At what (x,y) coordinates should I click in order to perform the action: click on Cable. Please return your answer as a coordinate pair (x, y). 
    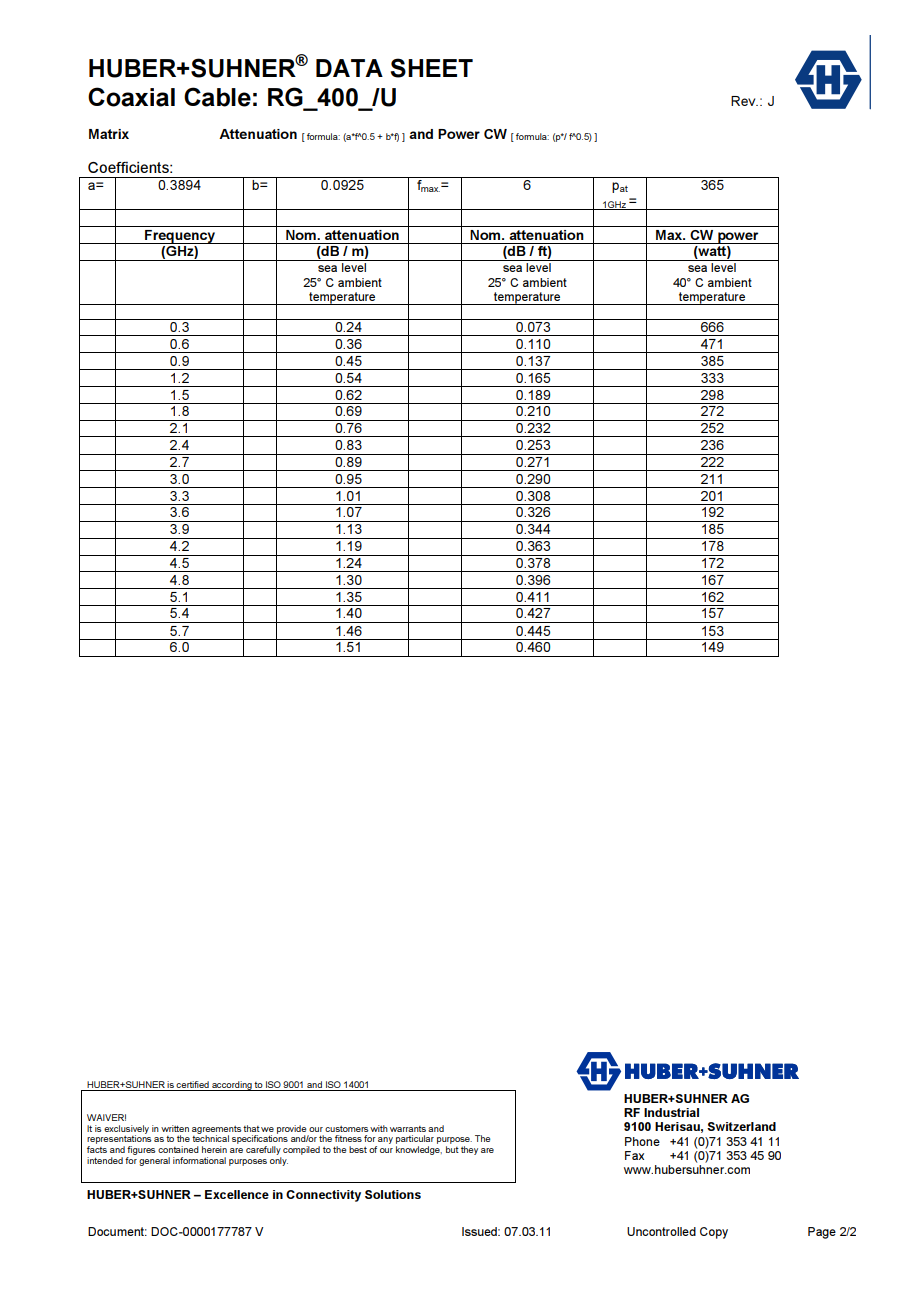
    Looking at the image, I should click on (217, 97).
